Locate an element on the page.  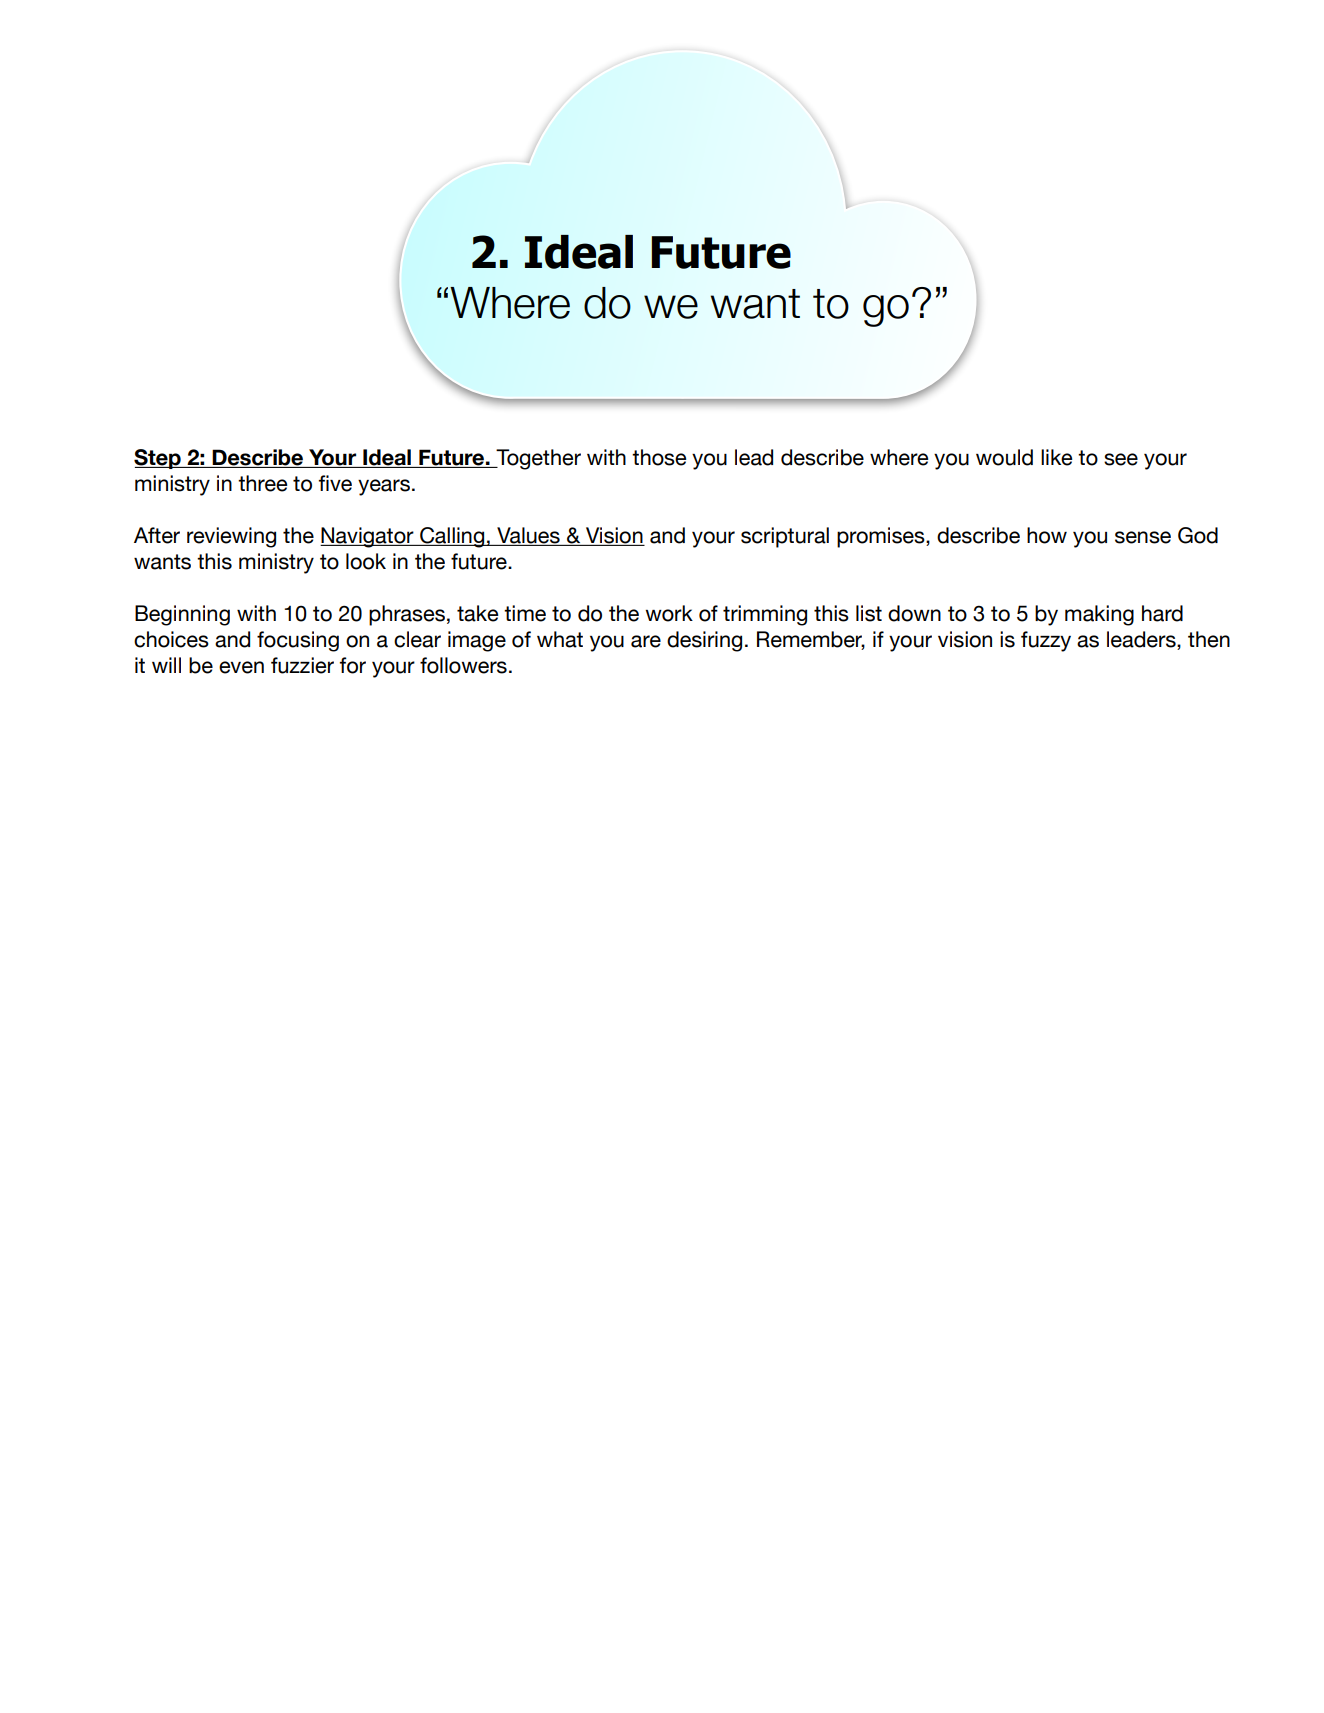
fuzzier is located at coordinates (302, 665).
